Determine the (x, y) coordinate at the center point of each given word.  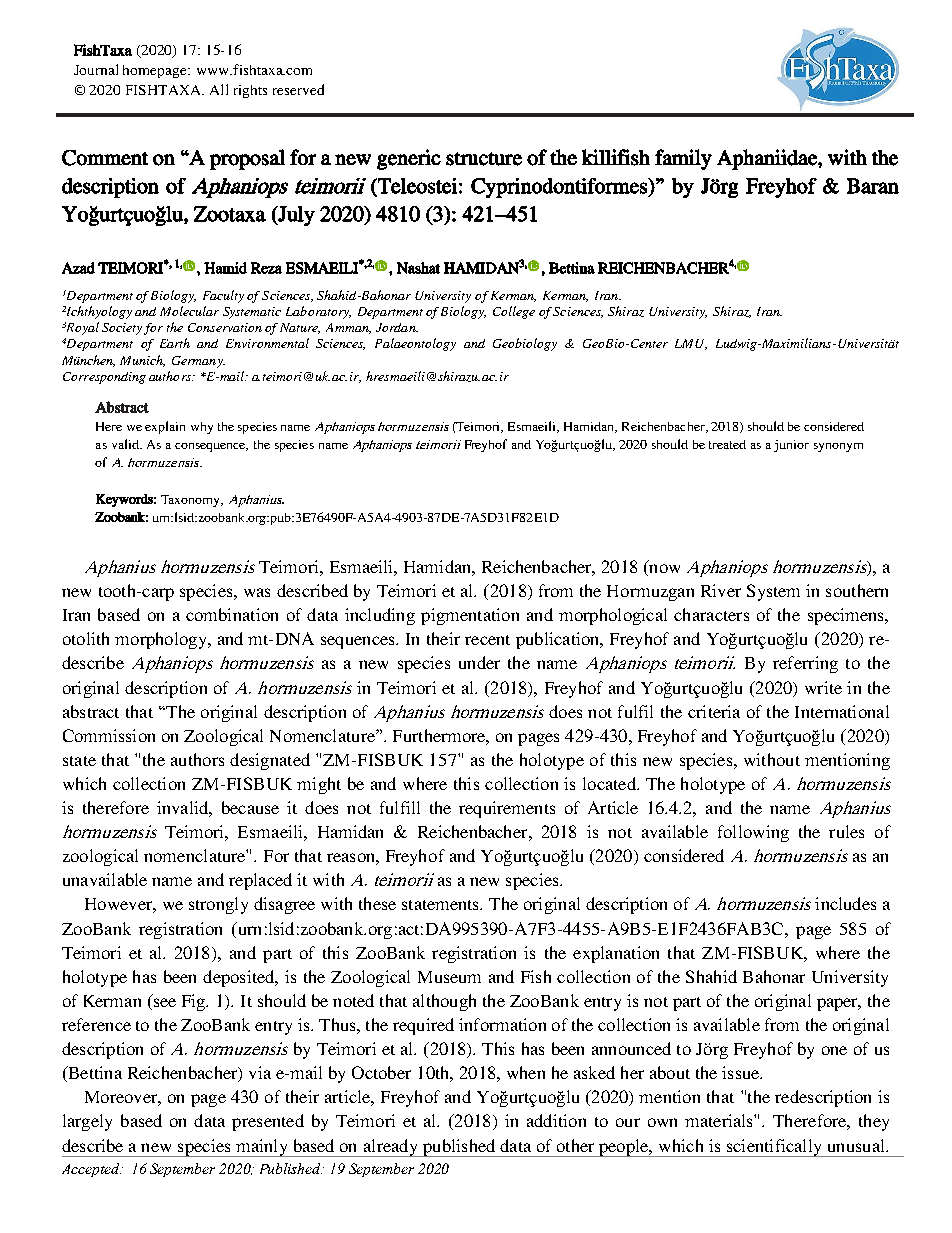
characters (711, 614)
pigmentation (470, 616)
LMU (691, 344)
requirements (507, 809)
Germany (198, 362)
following (753, 833)
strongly (218, 905)
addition (556, 1120)
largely (87, 1122)
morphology (162, 640)
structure (484, 159)
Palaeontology (415, 344)
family (683, 159)
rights (250, 91)
